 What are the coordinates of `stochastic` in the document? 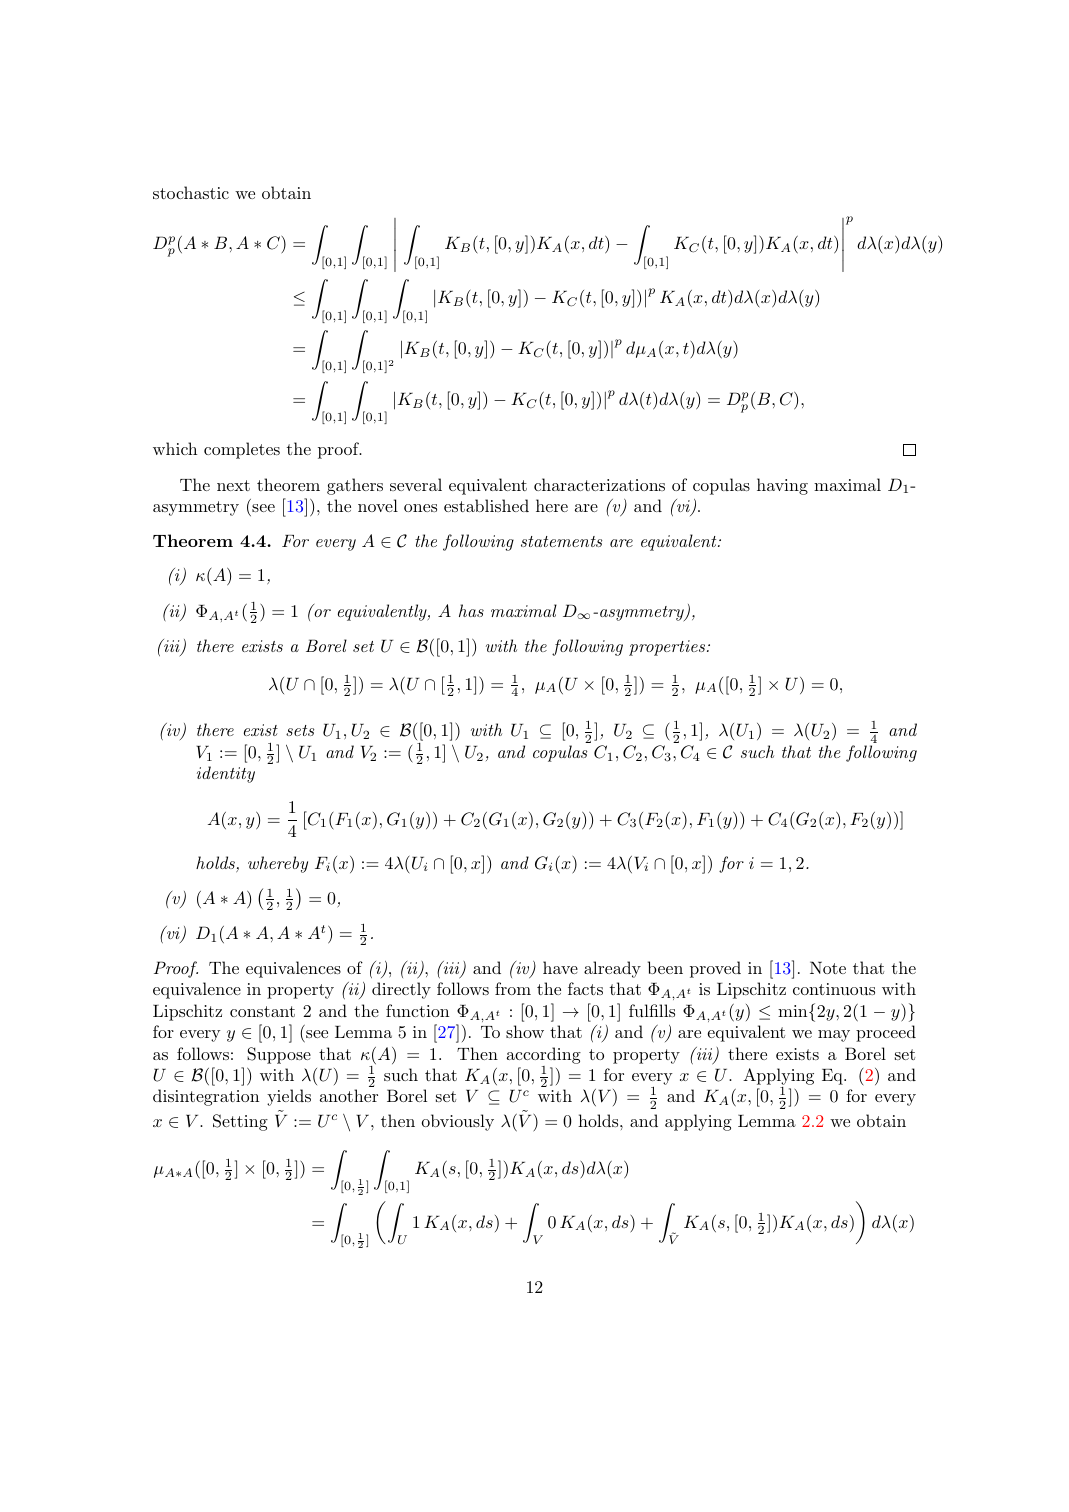 It's located at (191, 192).
